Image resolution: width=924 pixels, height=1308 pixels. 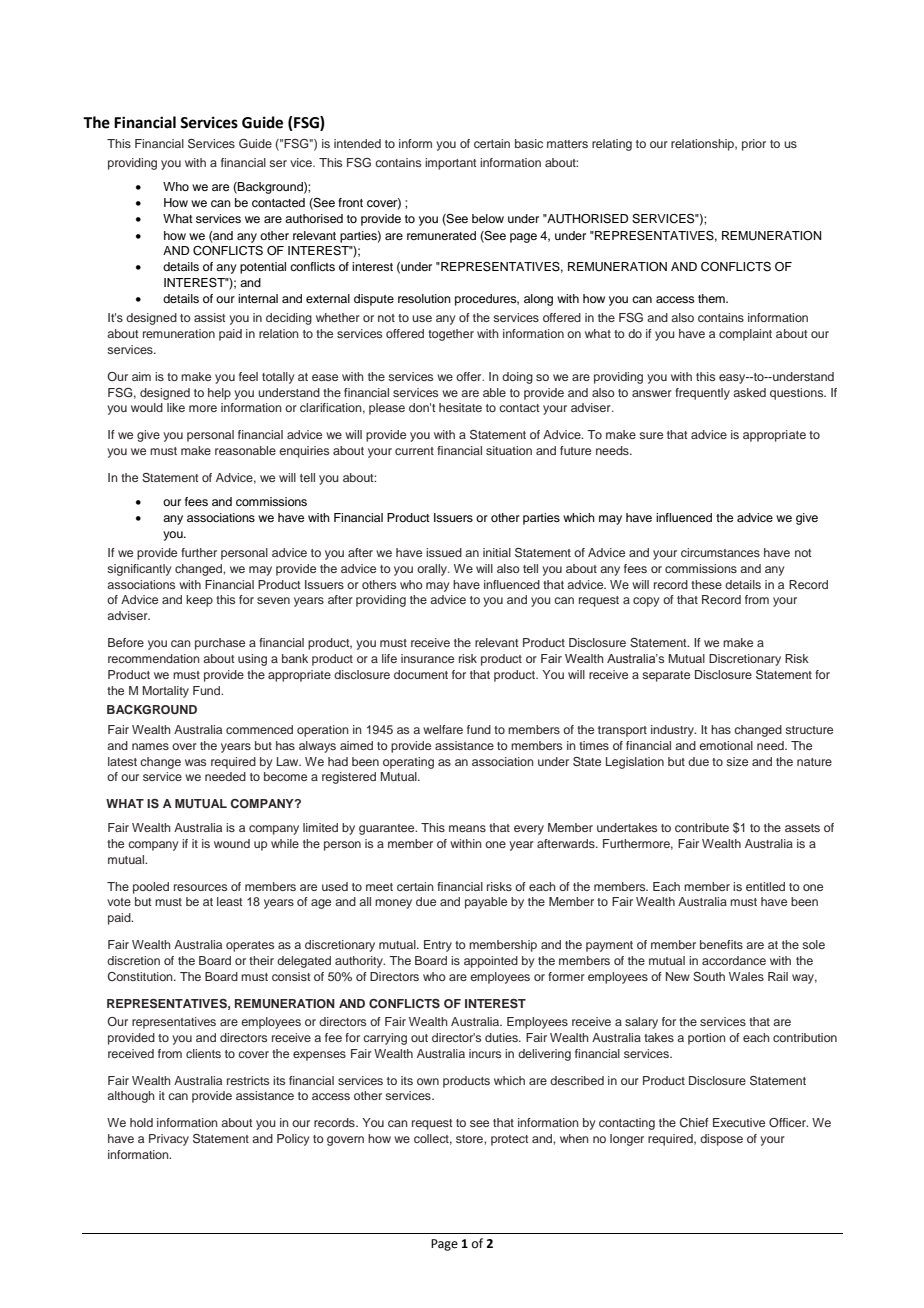 I want to click on own, so click(x=428, y=1081).
